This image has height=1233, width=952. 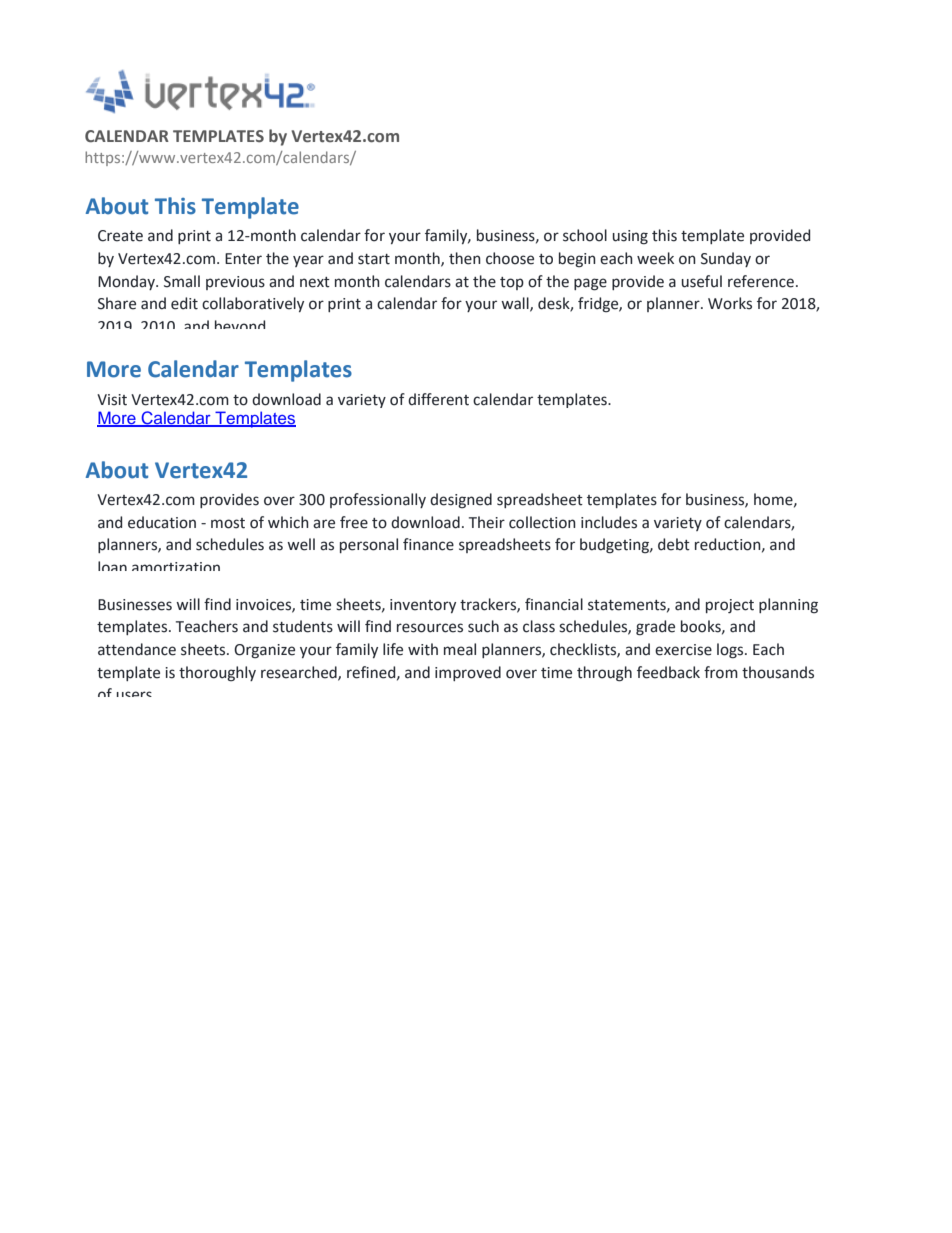 I want to click on different, so click(x=438, y=399).
